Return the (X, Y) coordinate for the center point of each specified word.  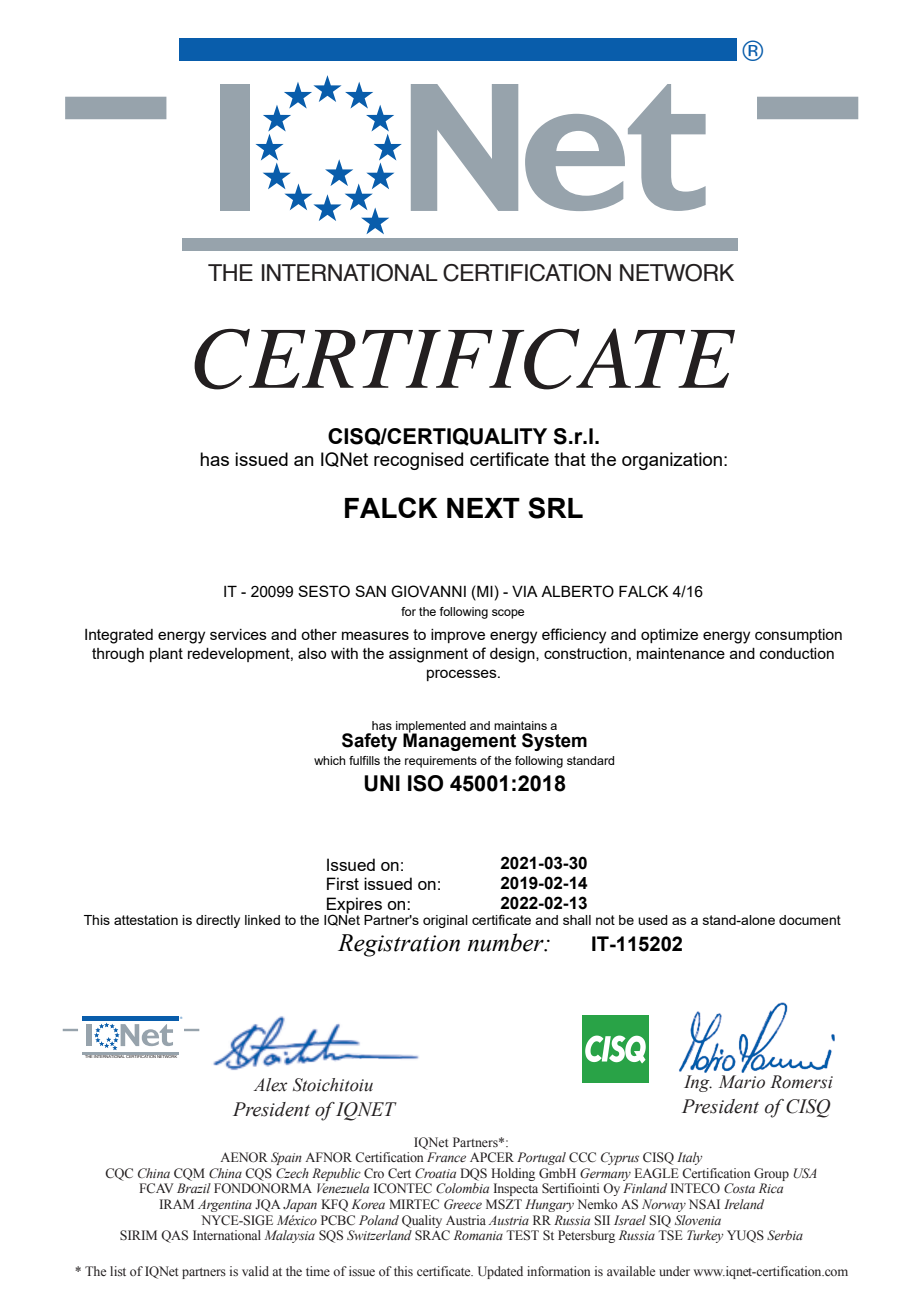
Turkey (705, 1236)
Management (459, 741)
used (653, 920)
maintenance (681, 653)
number (507, 942)
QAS (174, 1236)
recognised (418, 461)
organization (672, 461)
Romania (478, 1235)
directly (218, 921)
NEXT (483, 508)
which (329, 760)
